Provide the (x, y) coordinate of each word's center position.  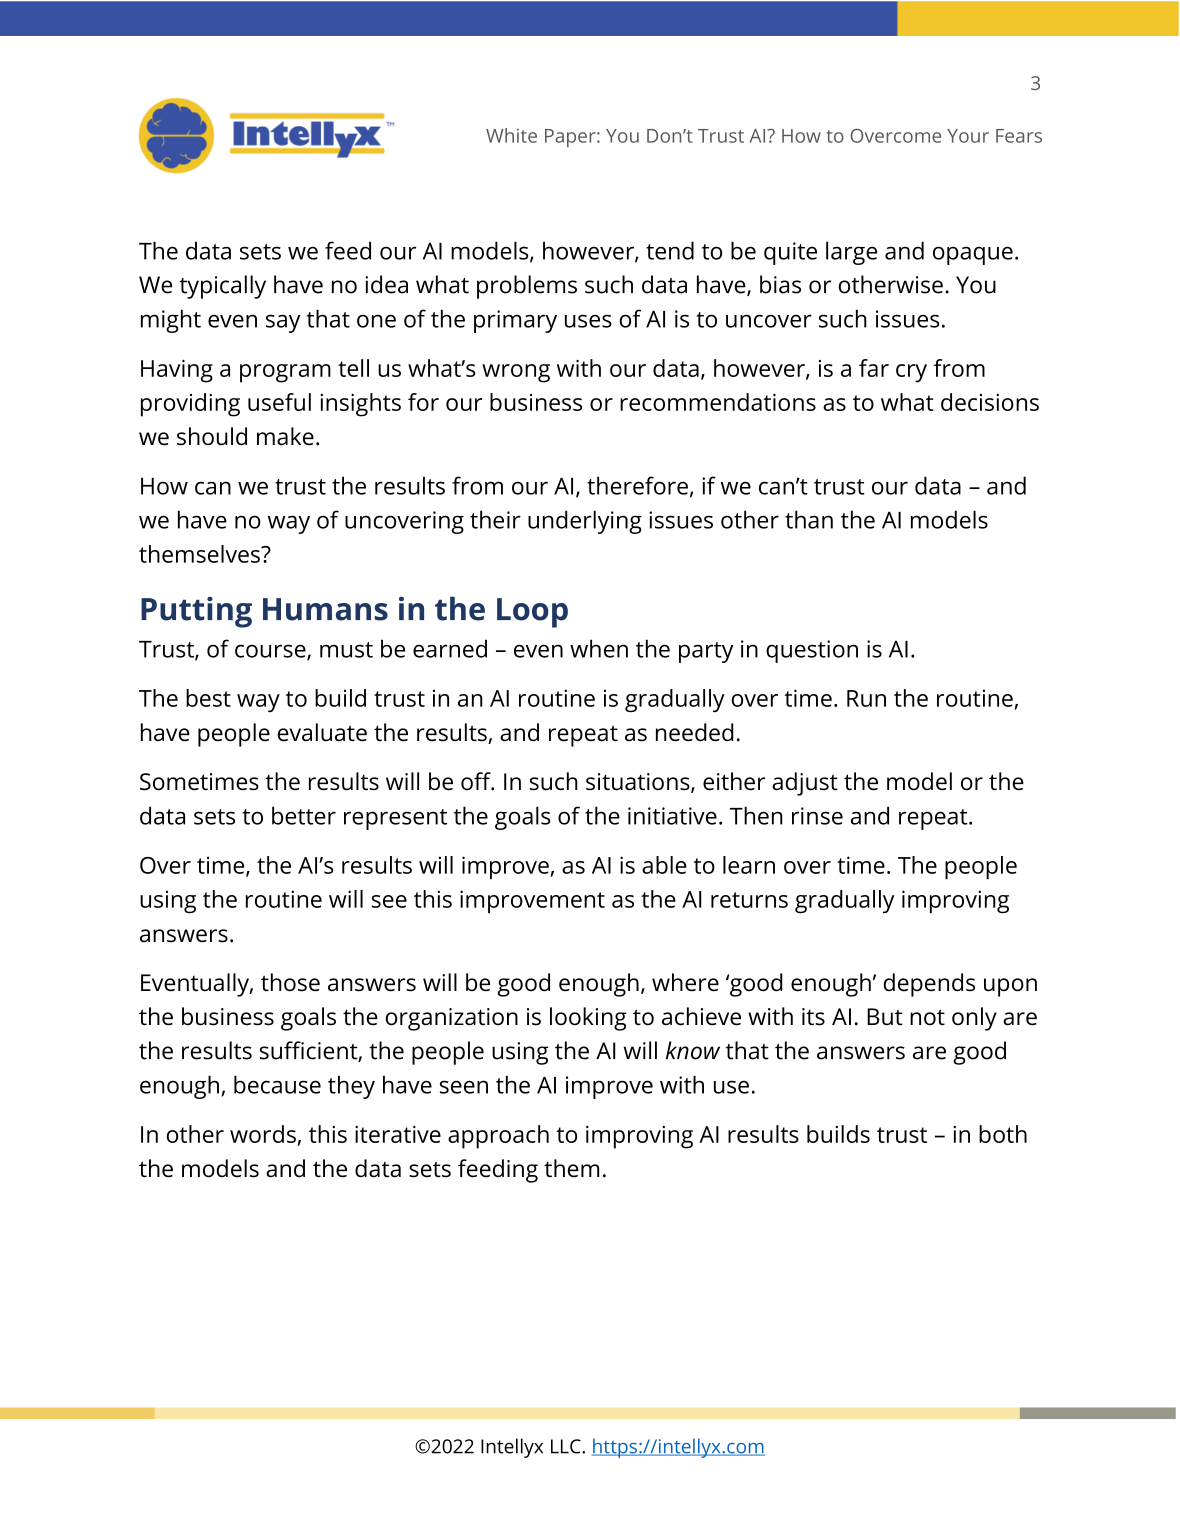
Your (968, 136)
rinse (817, 816)
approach (498, 1137)
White (511, 135)
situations (639, 783)
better (304, 815)
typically (222, 287)
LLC (567, 1446)
